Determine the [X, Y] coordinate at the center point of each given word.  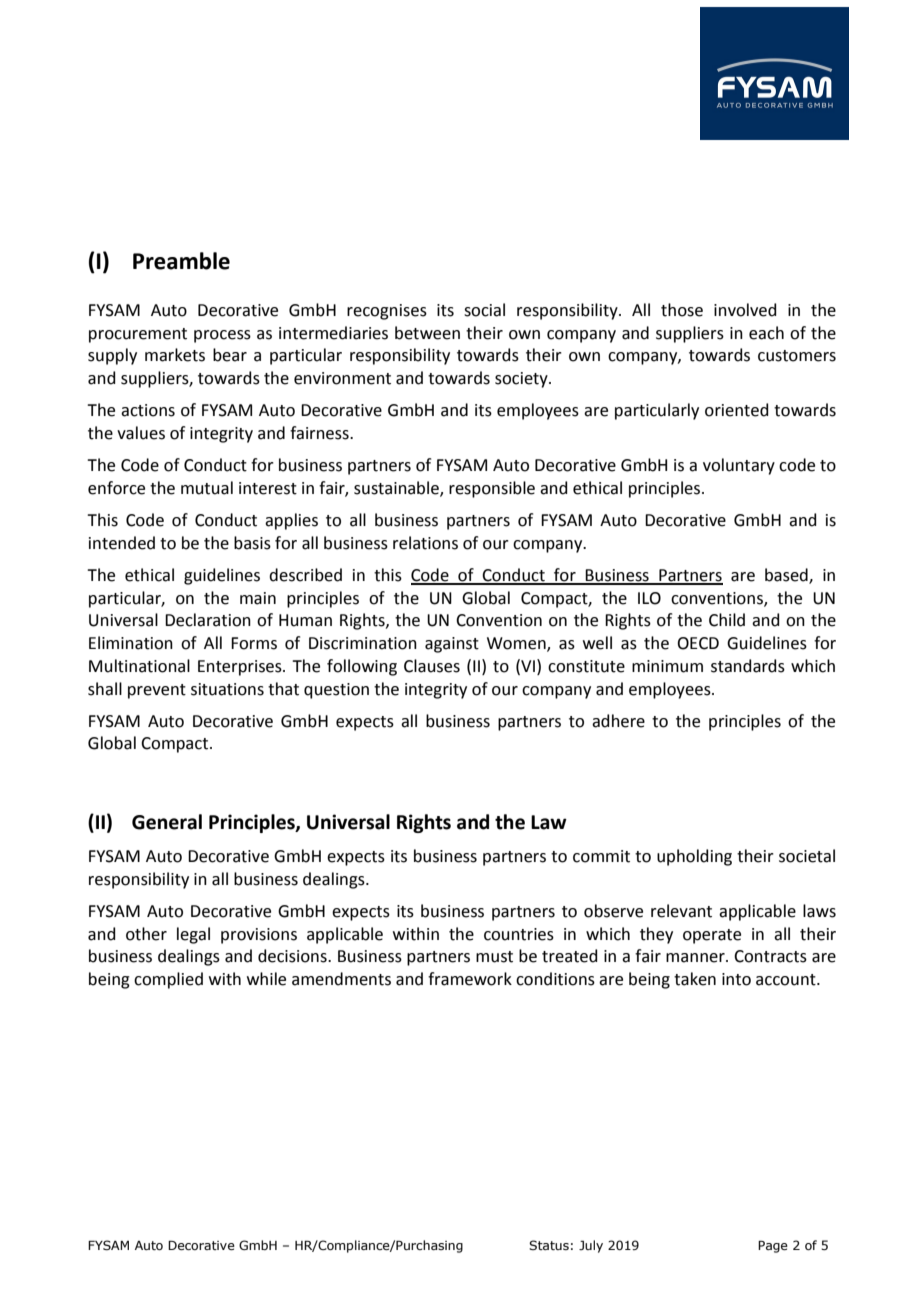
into [736, 979]
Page [773, 1246]
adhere [618, 721]
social [484, 310]
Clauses [432, 666]
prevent [157, 691]
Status [549, 1245]
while [266, 979]
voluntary [739, 466]
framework [470, 979]
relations [425, 543]
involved [745, 310]
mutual [207, 488]
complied [168, 980]
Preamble [181, 261]
